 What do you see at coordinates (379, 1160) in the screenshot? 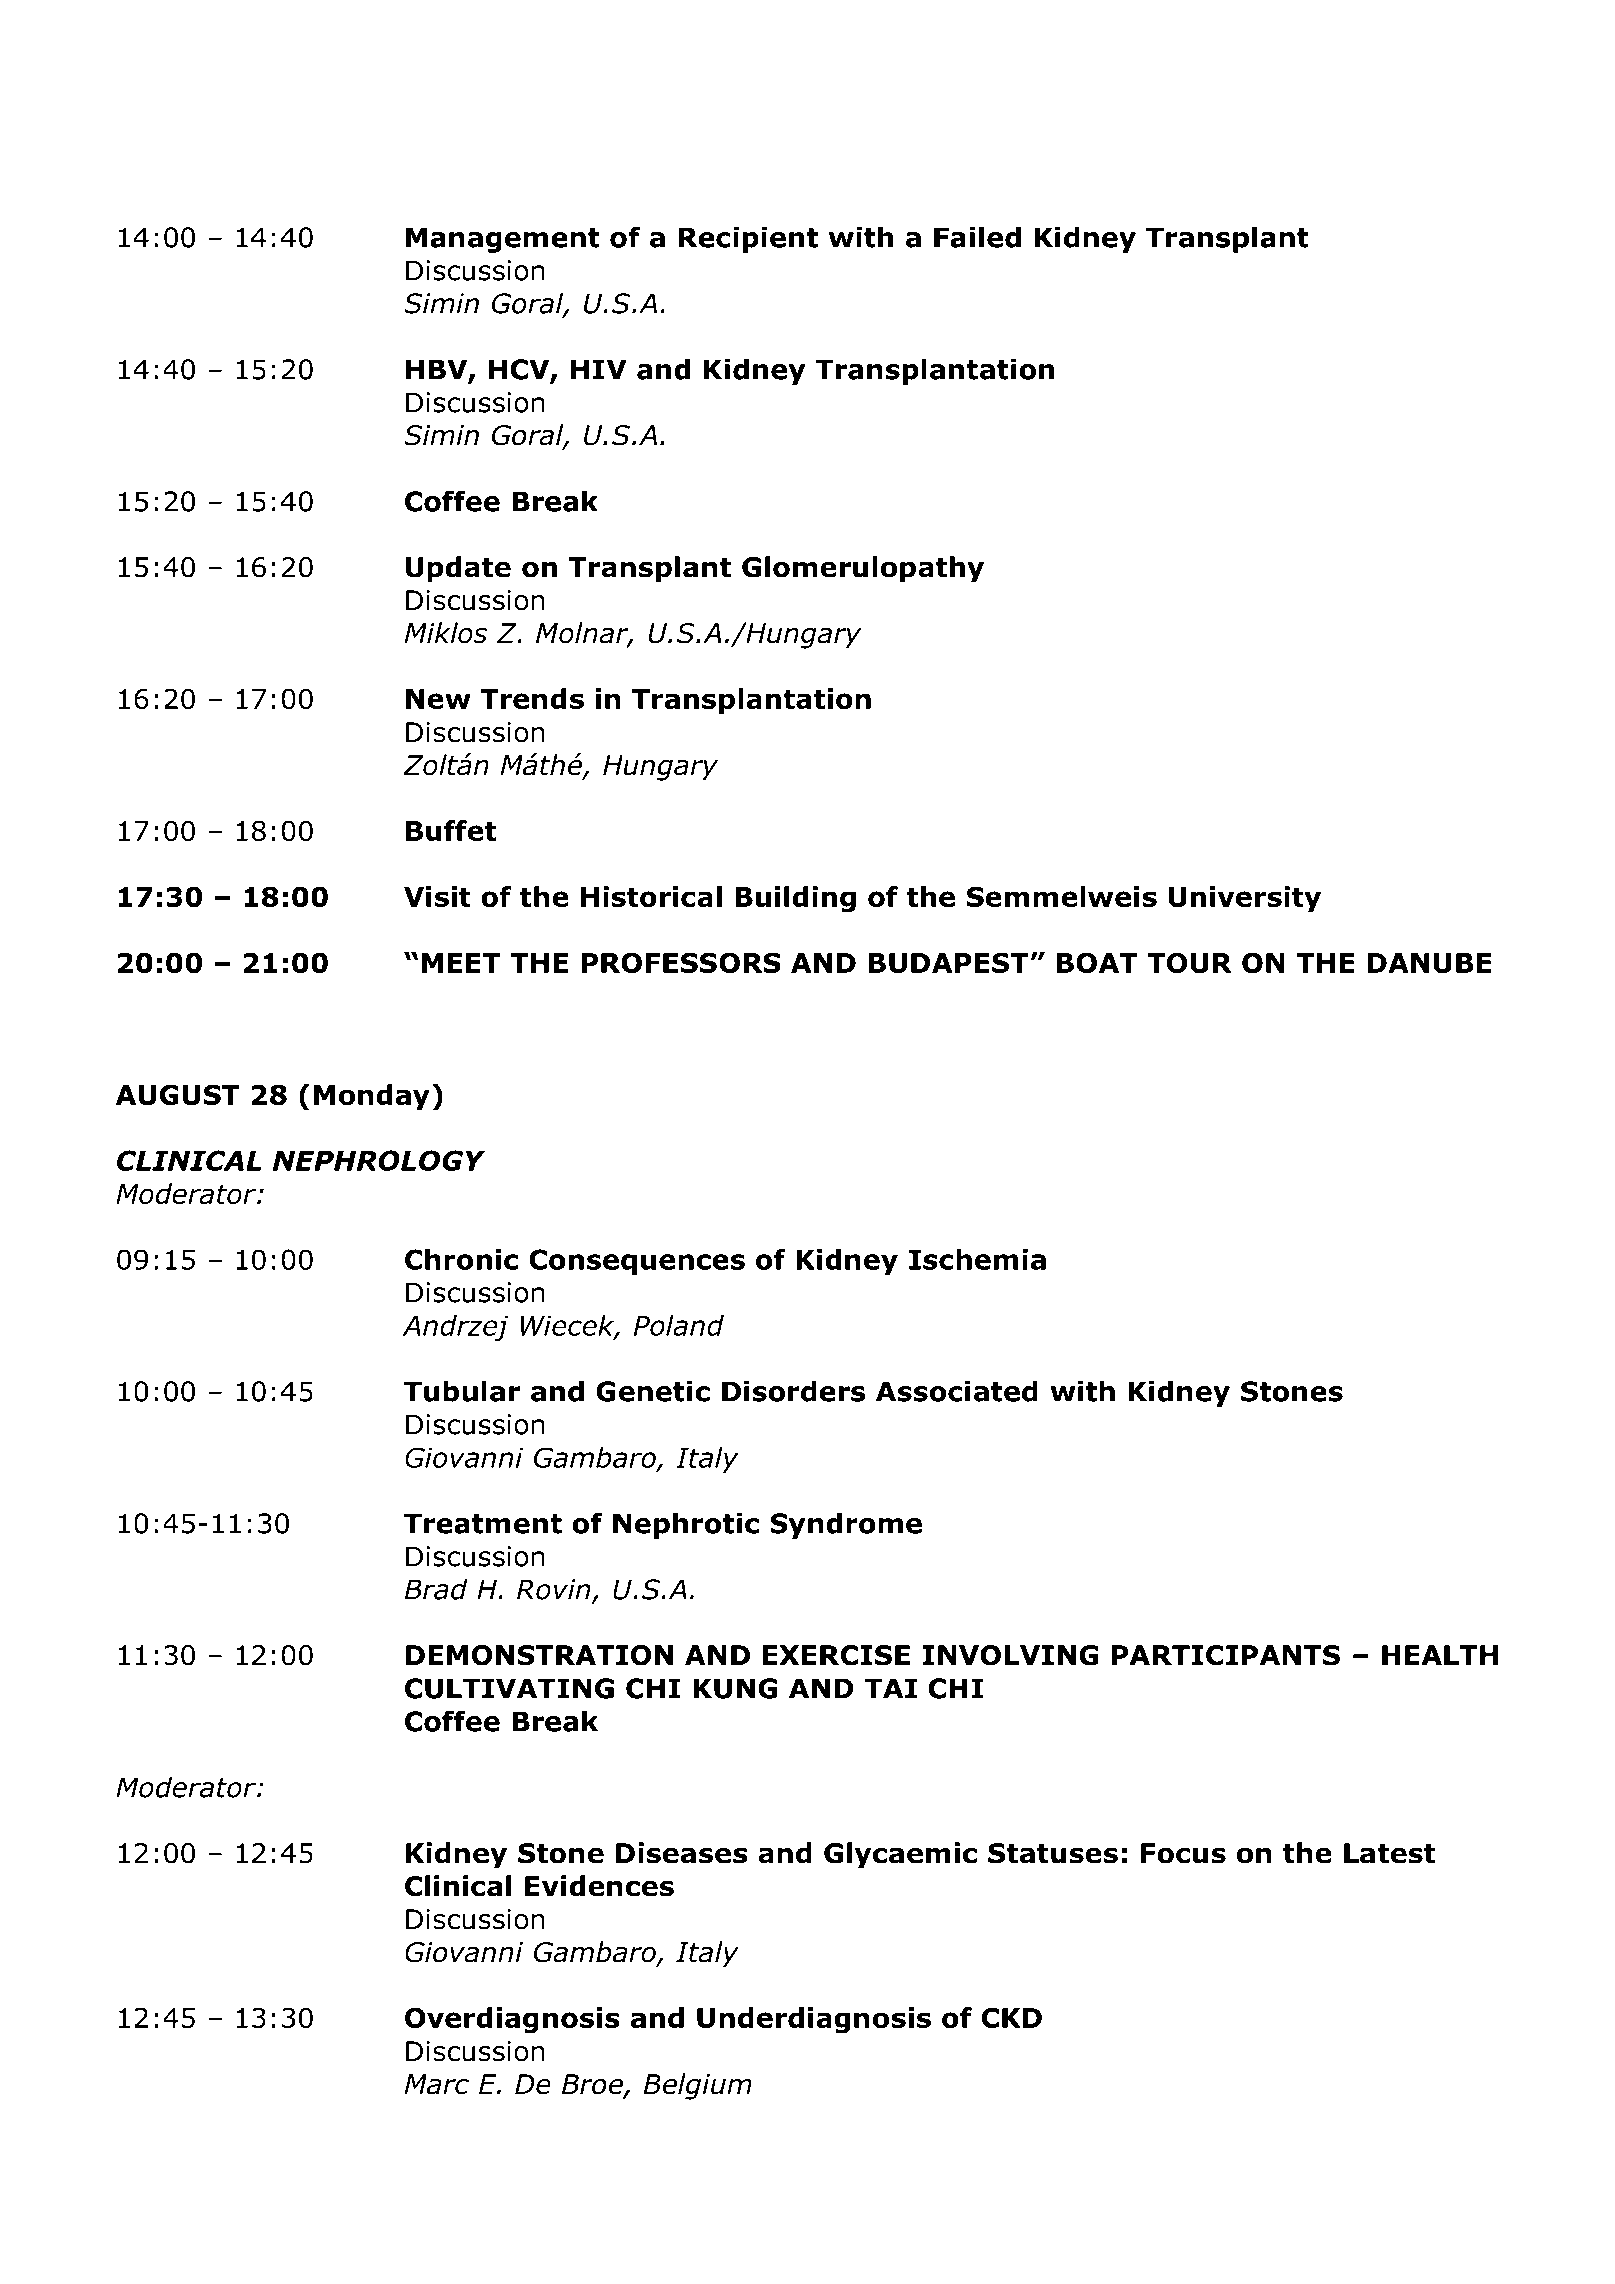
I see `NEPHROLOGY` at bounding box center [379, 1160].
